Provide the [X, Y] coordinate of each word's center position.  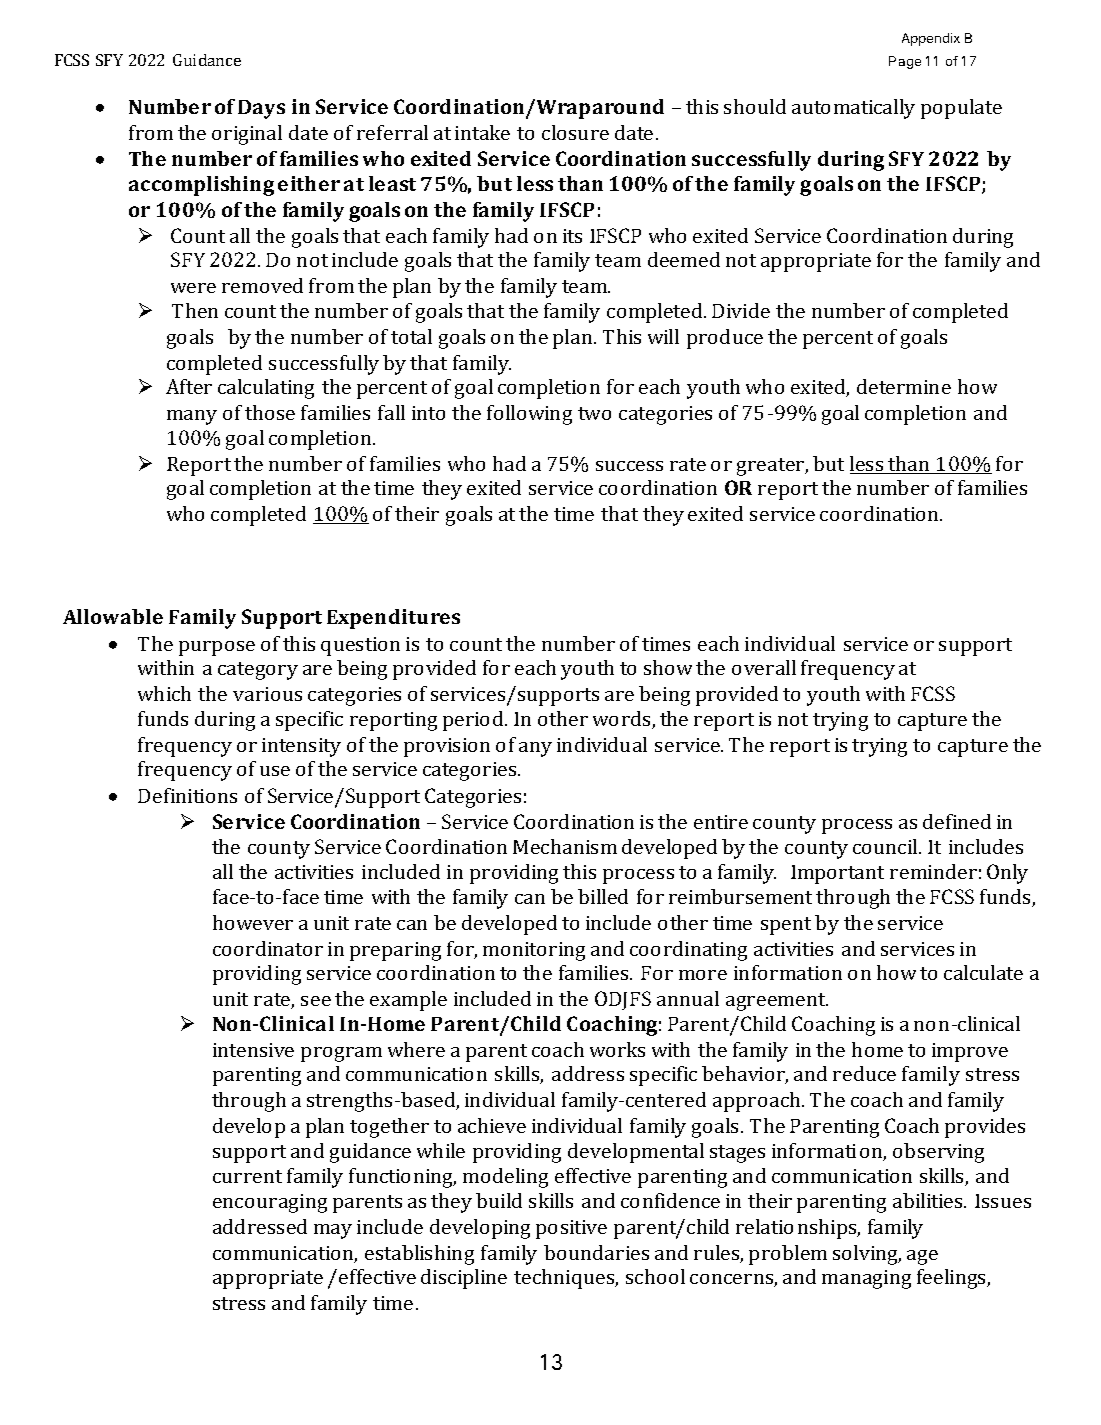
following [529, 415]
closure [575, 132]
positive [571, 1229]
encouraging [270, 1203]
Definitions [187, 795]
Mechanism [565, 846]
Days [261, 109]
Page [905, 62]
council [886, 846]
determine [904, 386]
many [192, 417]
